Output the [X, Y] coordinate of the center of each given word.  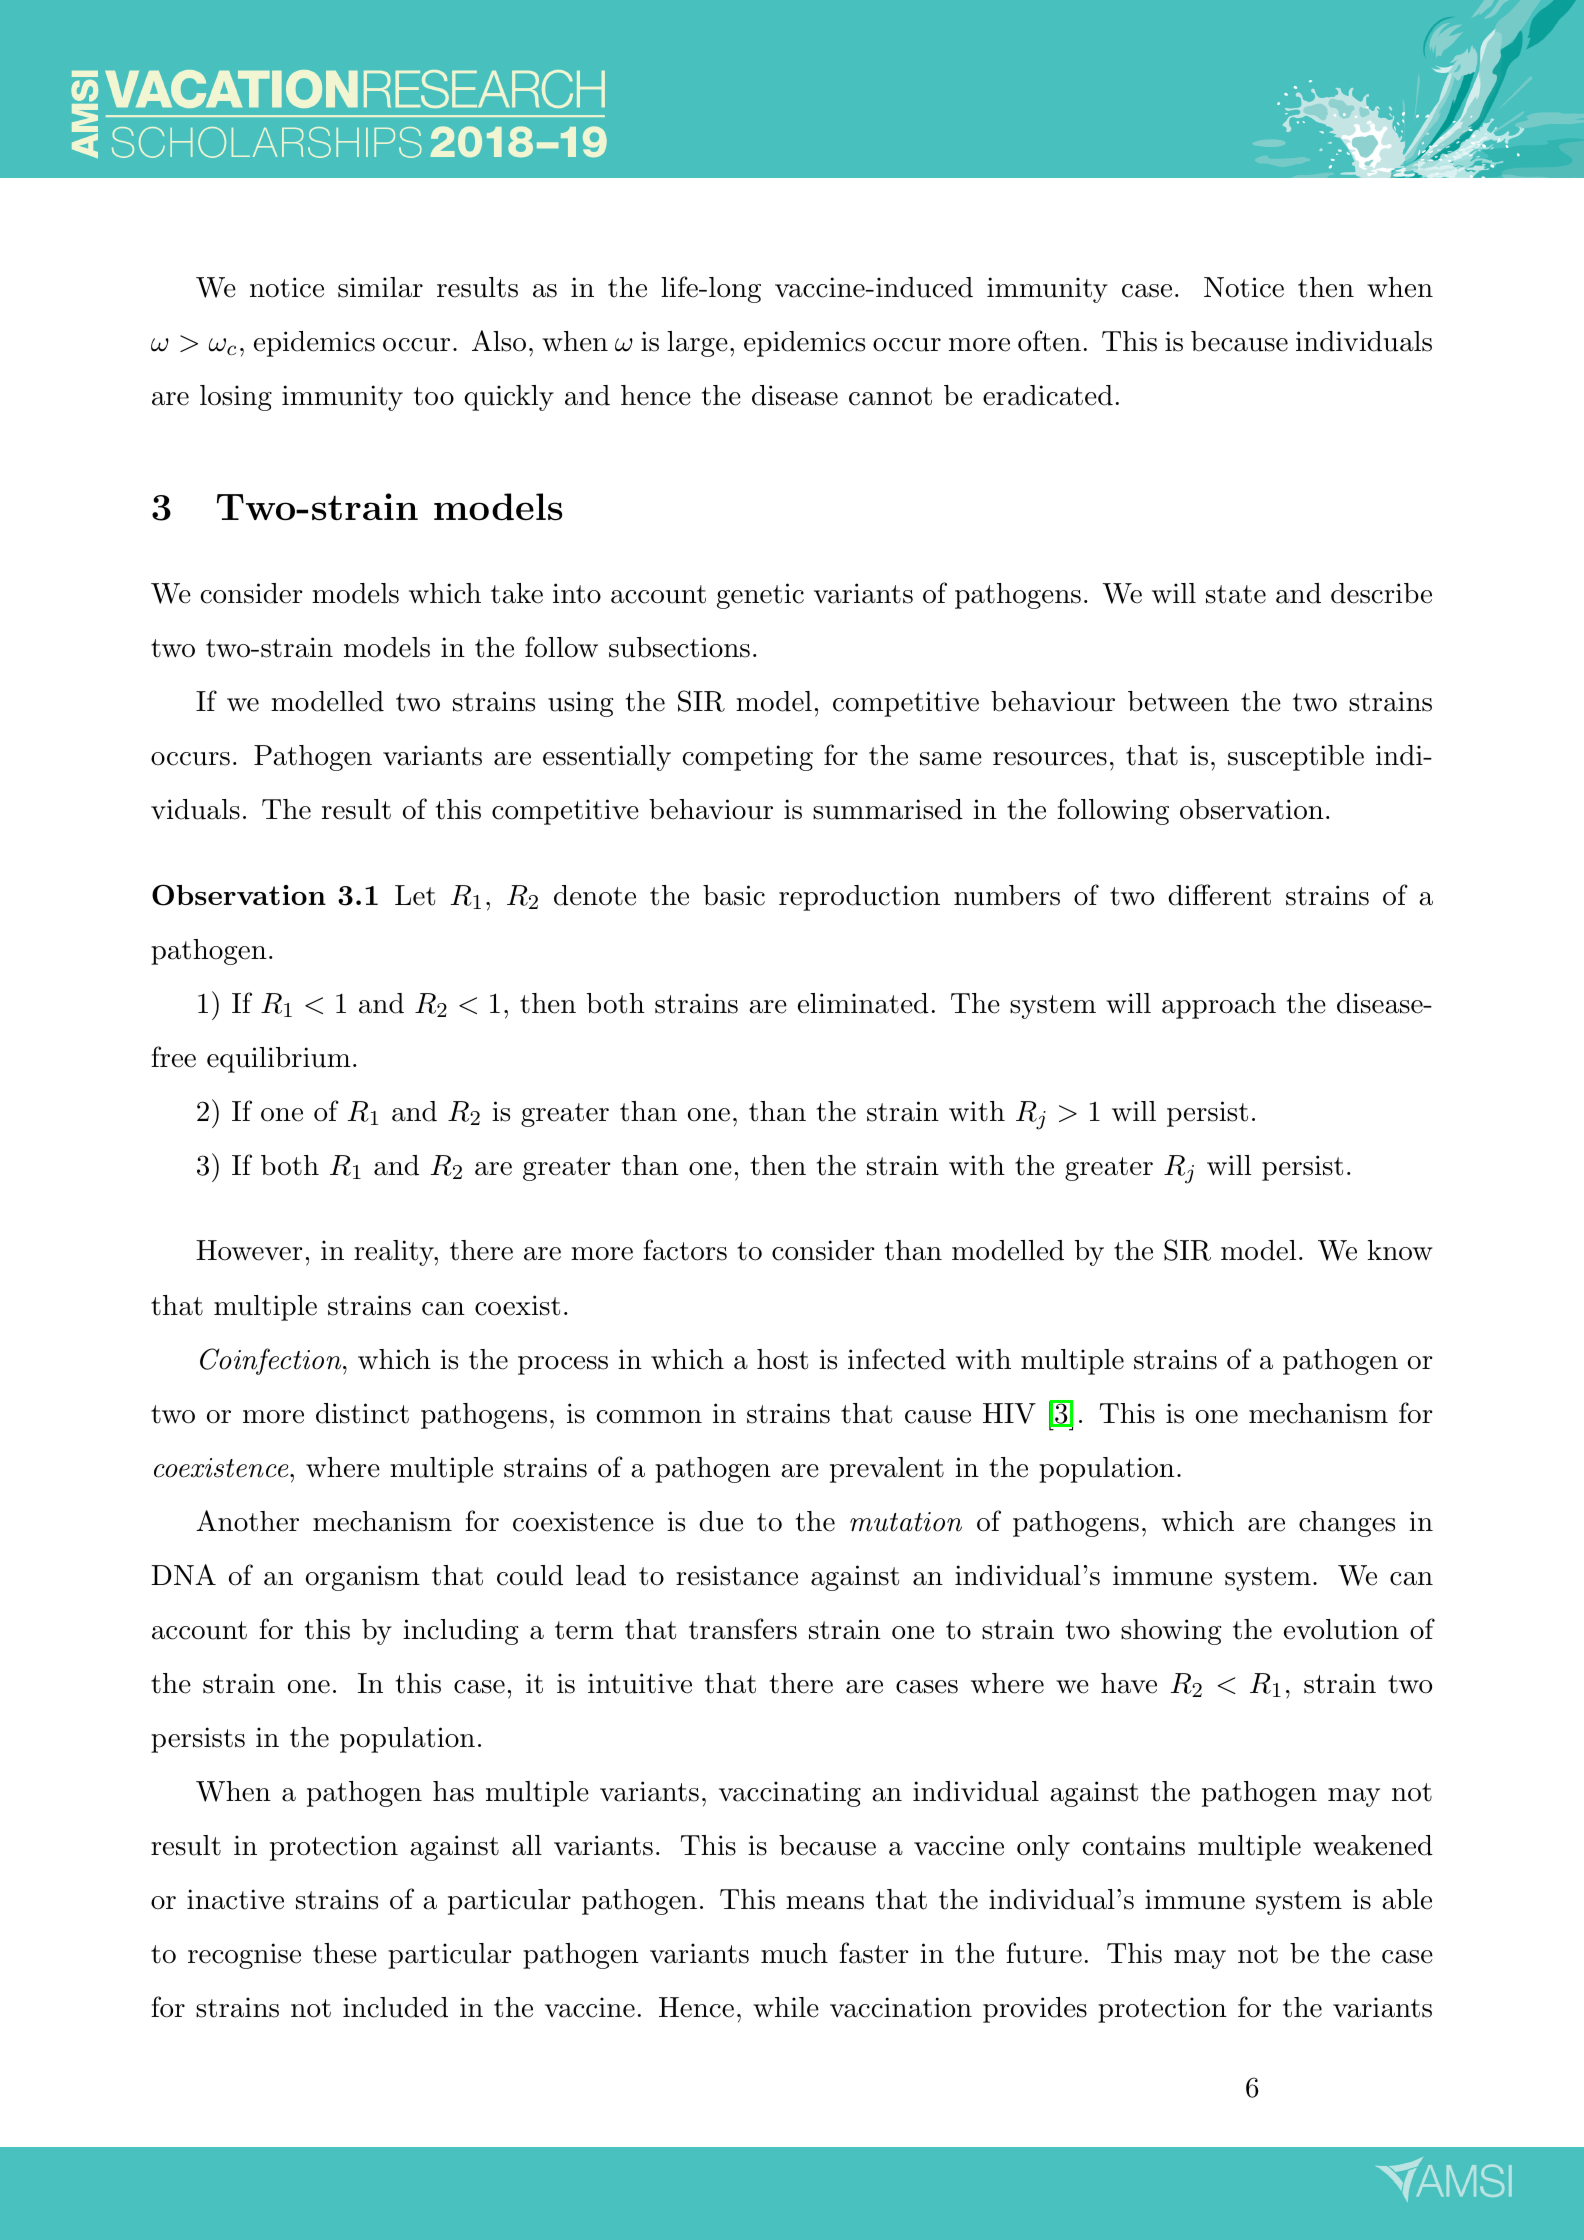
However [249, 1250]
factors [685, 1250]
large [697, 344]
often [1049, 341]
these [345, 1953]
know [1400, 1250]
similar [380, 287]
